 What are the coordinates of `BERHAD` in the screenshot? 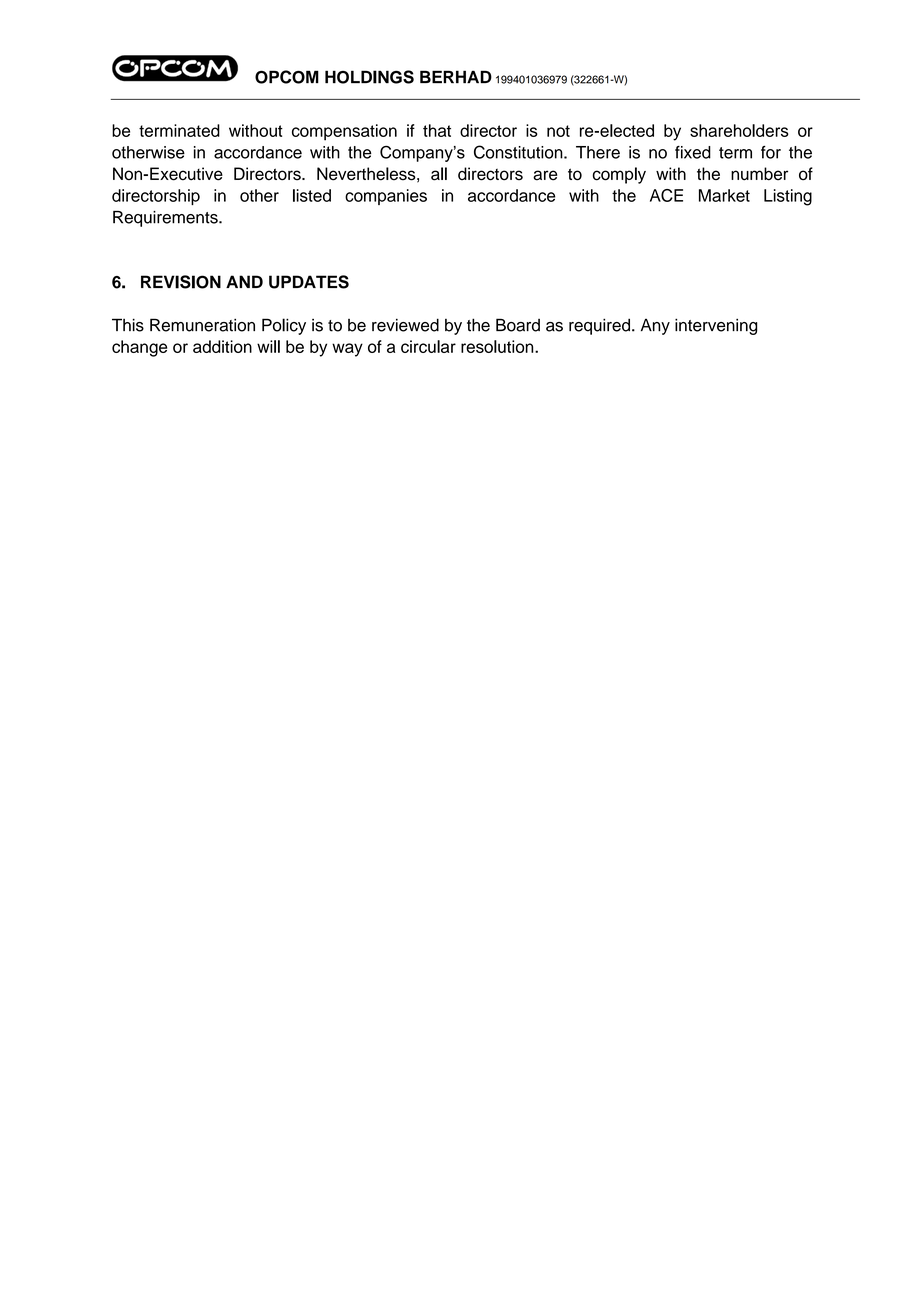 It's located at (456, 76).
